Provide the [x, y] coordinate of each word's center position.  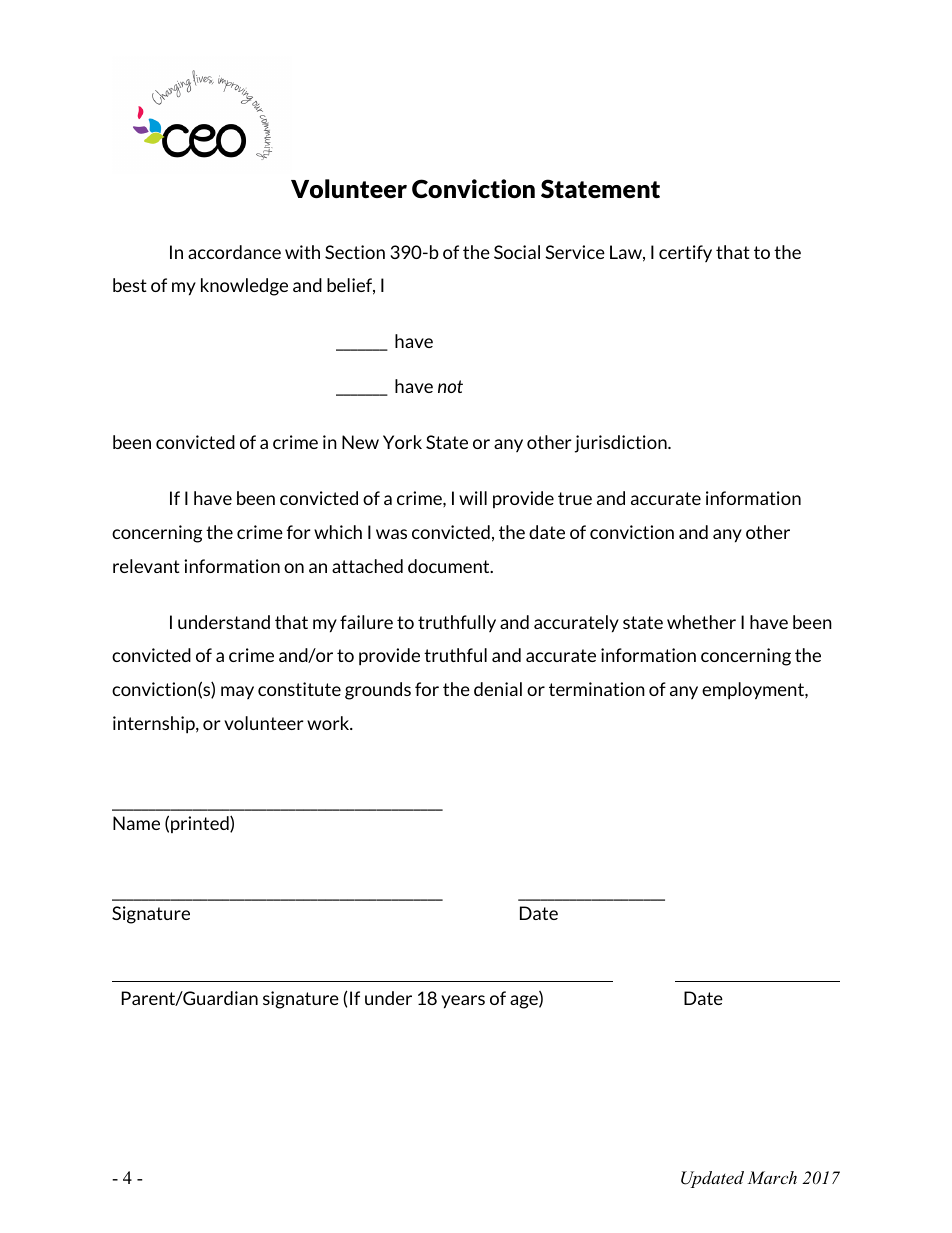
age [525, 1002]
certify [685, 253]
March [772, 1177]
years [463, 1002]
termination [597, 689]
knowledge [244, 287]
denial [498, 689]
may [237, 692]
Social [517, 252]
